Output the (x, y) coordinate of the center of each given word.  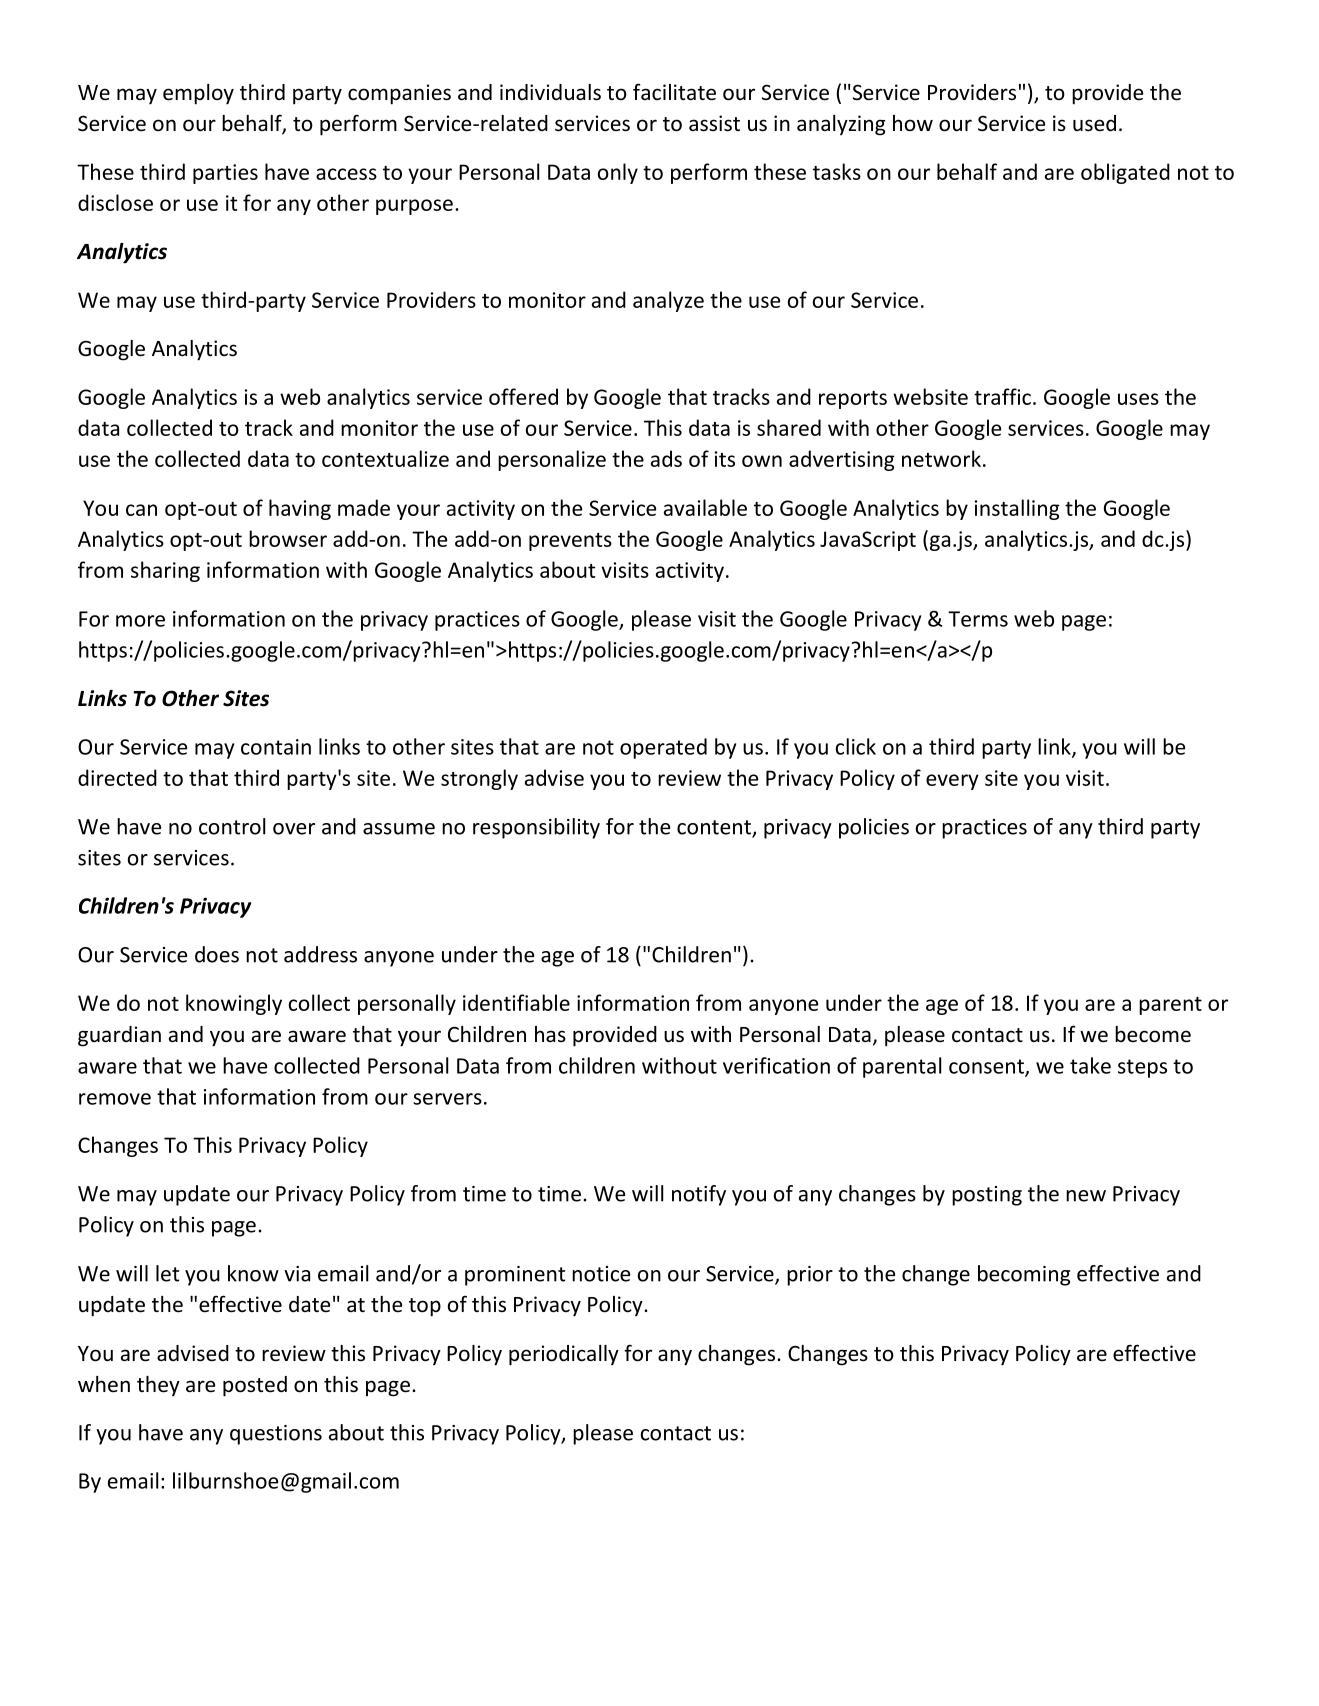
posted (255, 1386)
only (618, 173)
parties (225, 174)
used (1094, 123)
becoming (1024, 1275)
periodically (564, 1355)
